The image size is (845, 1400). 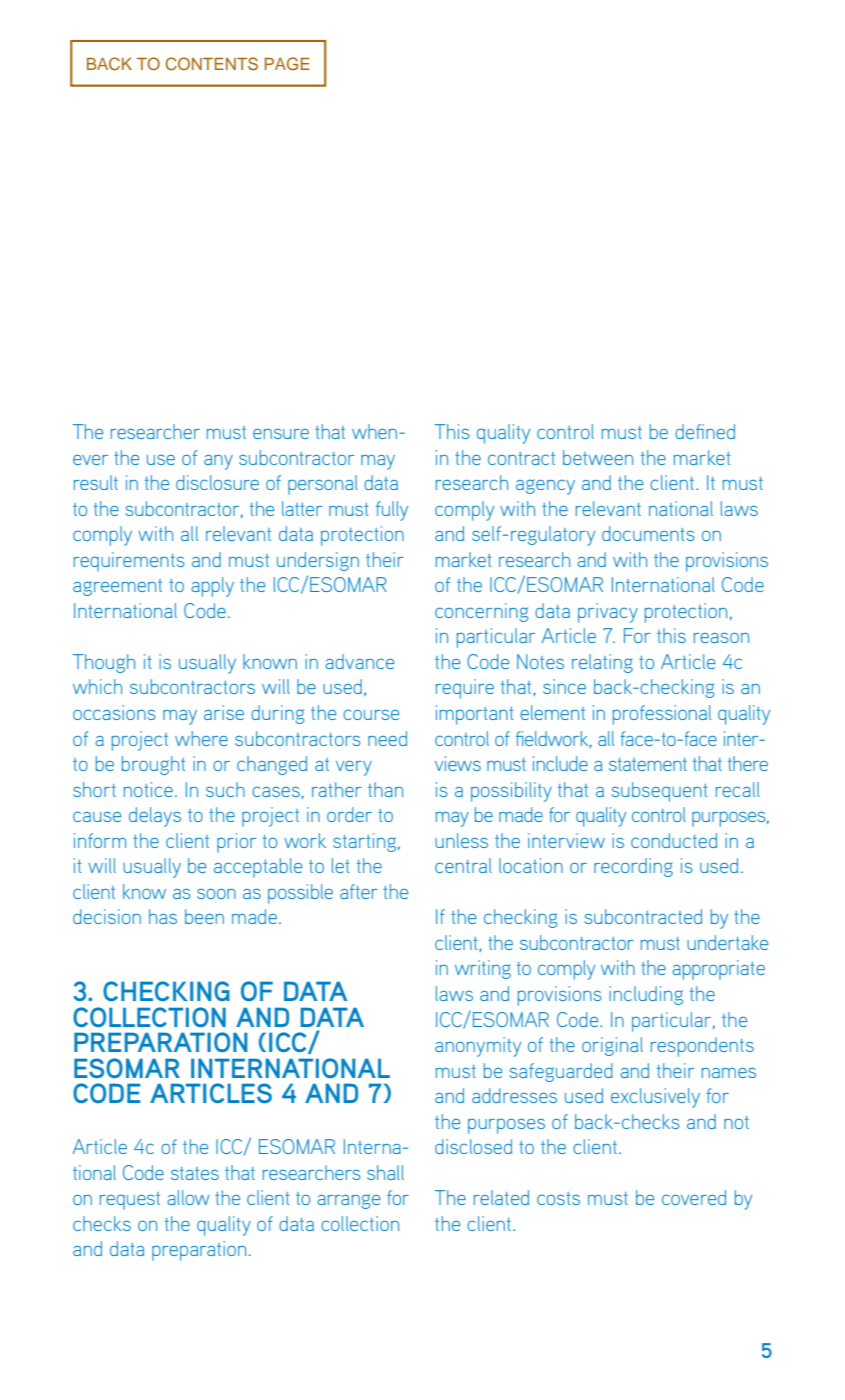 What do you see at coordinates (195, 1173) in the screenshot?
I see `states` at bounding box center [195, 1173].
